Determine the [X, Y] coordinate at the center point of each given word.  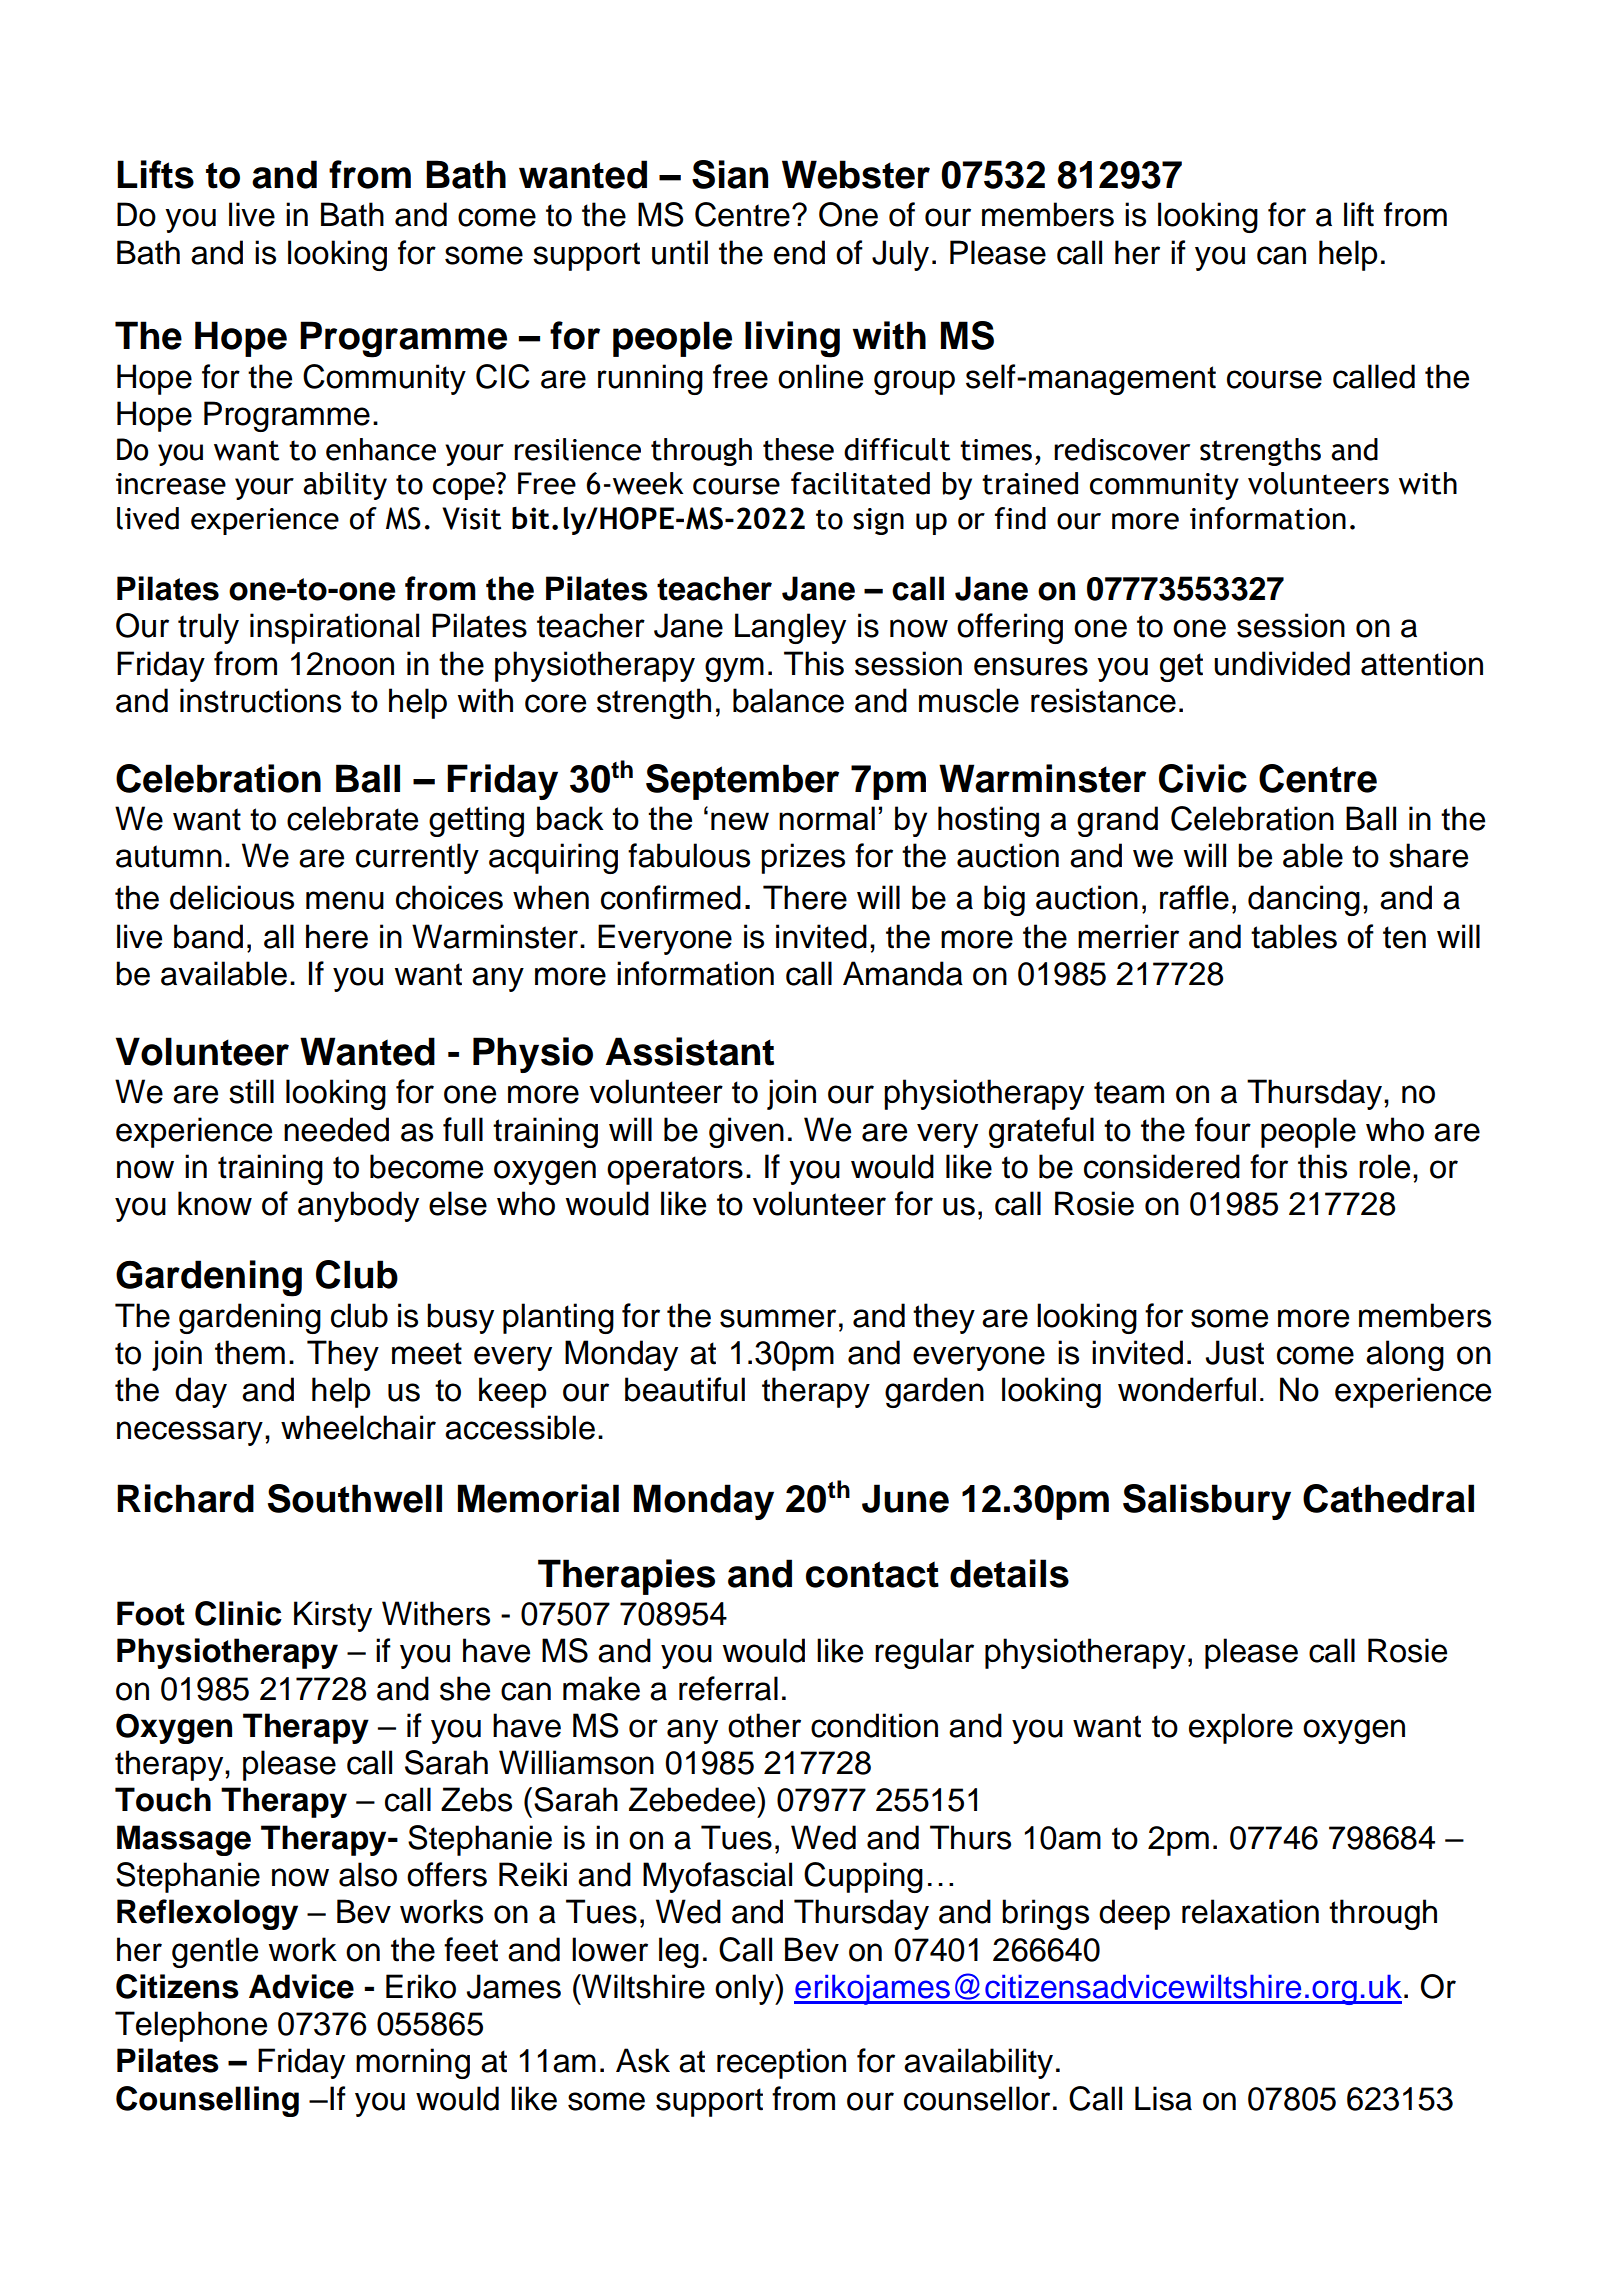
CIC [503, 376]
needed [336, 1129]
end [799, 252]
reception [781, 2063]
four [1223, 1129]
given [746, 1132]
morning [413, 2063]
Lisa [1163, 2098]
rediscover [1122, 449]
